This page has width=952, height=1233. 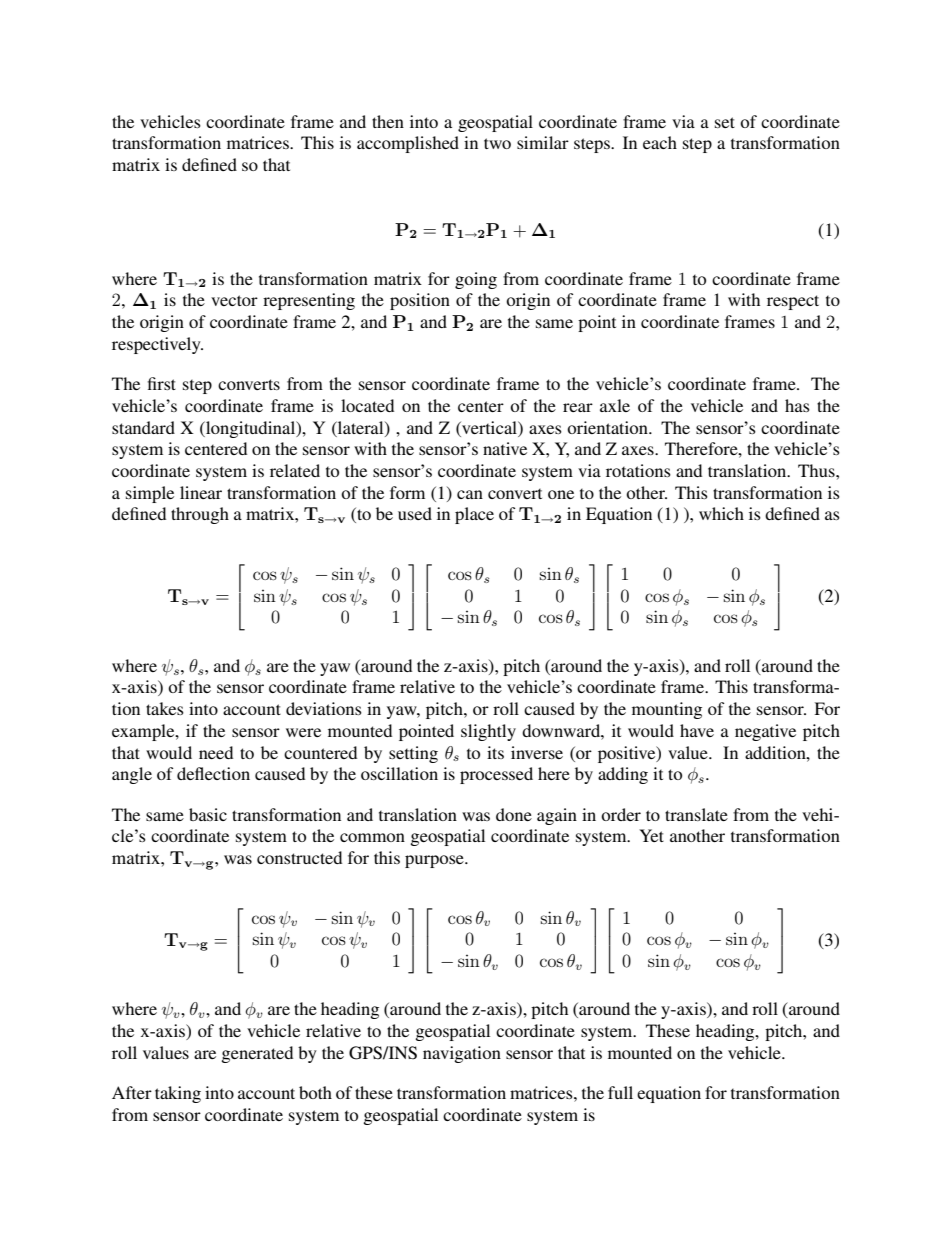 What do you see at coordinates (620, 1092) in the page?
I see `full` at bounding box center [620, 1092].
